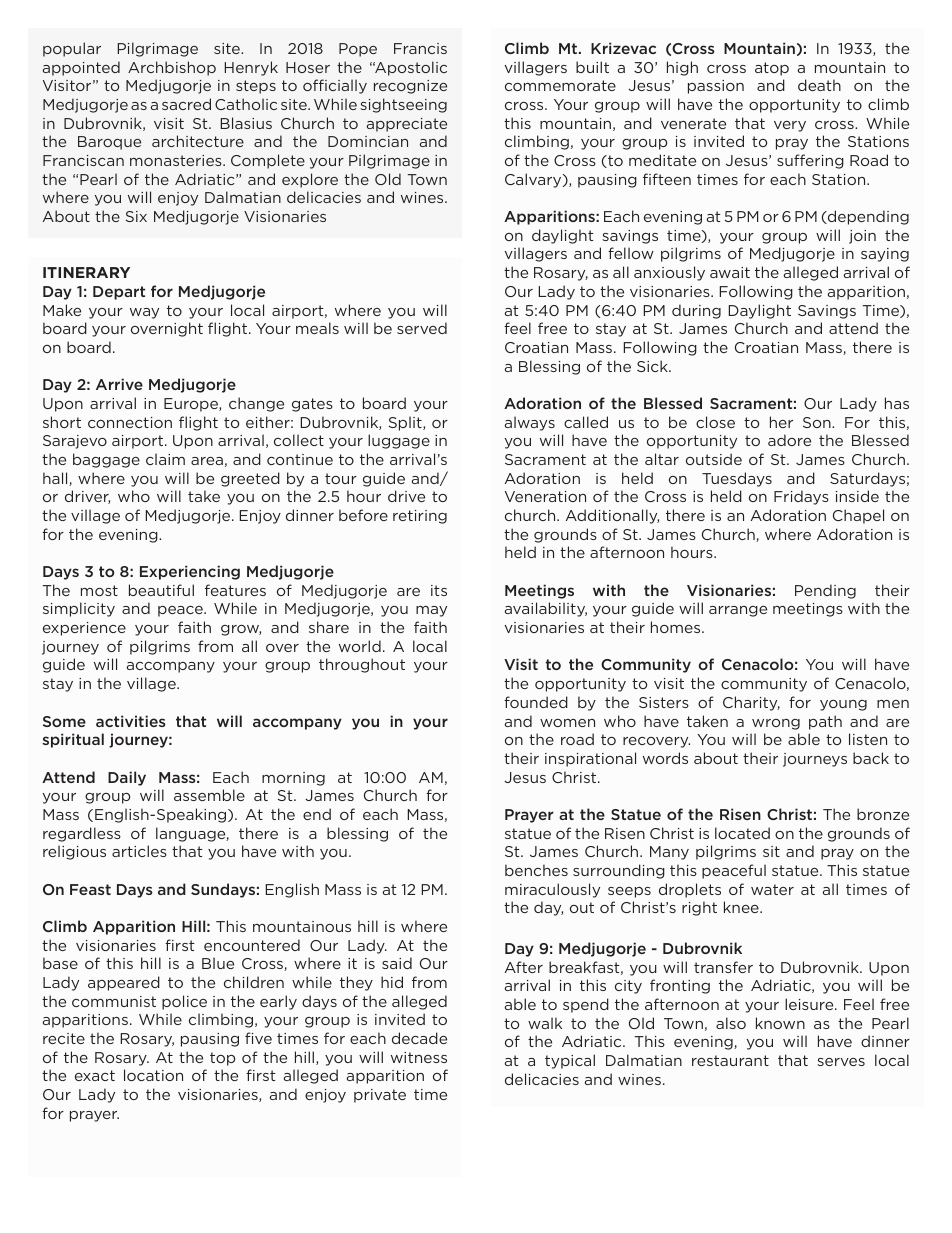 The image size is (952, 1233). Describe the element at coordinates (153, 1075) in the page. I see `location` at that location.
